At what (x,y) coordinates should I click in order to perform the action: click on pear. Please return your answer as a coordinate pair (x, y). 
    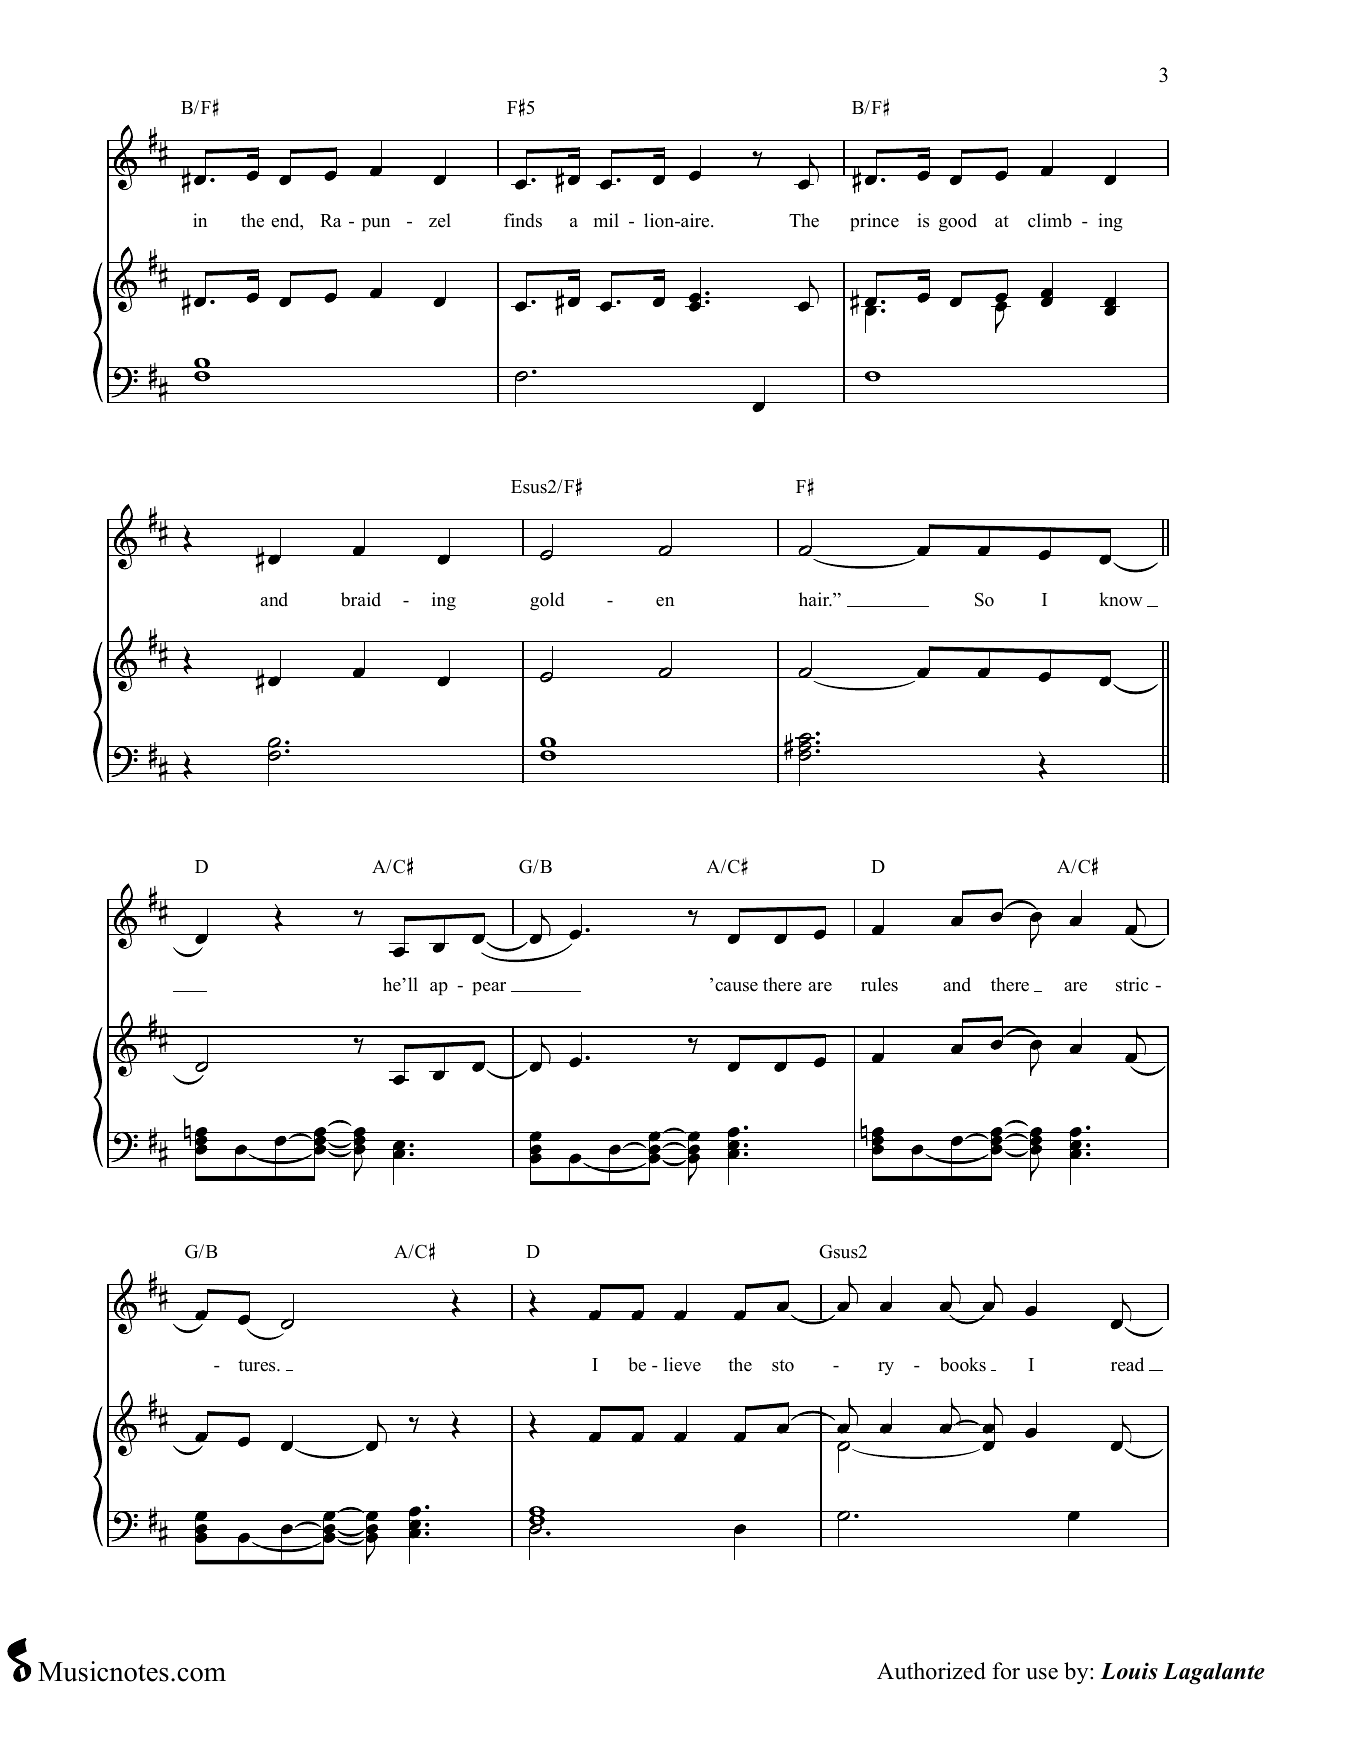
    Looking at the image, I should click on (489, 988).
